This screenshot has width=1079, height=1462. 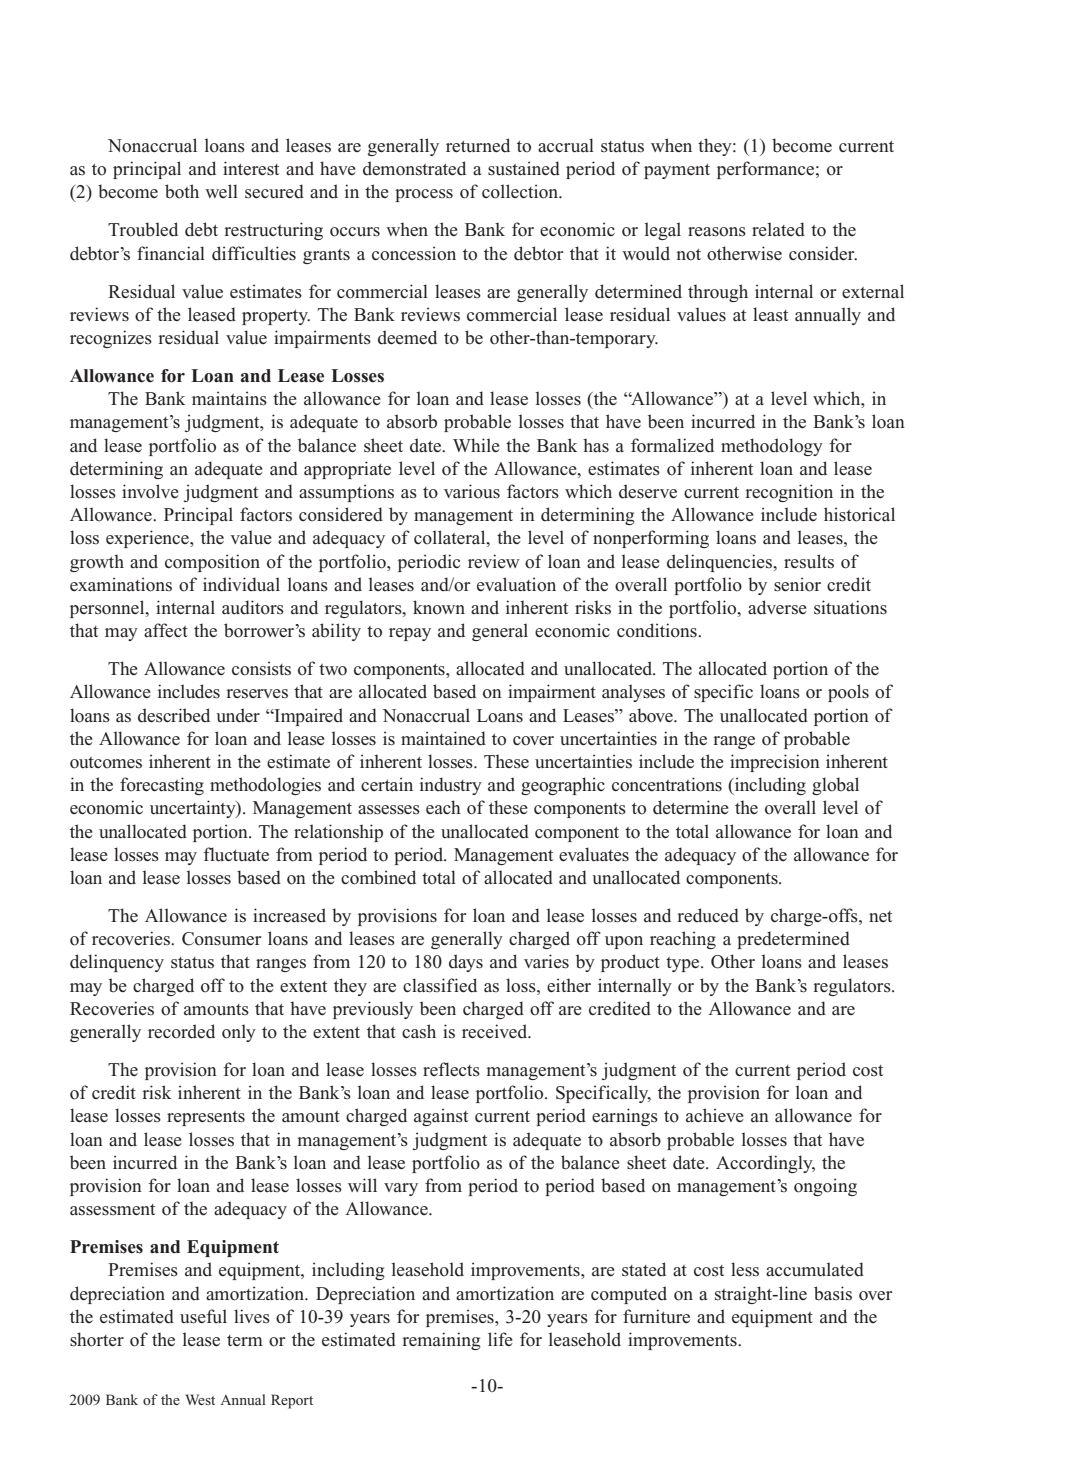 I want to click on collection, so click(x=521, y=191).
